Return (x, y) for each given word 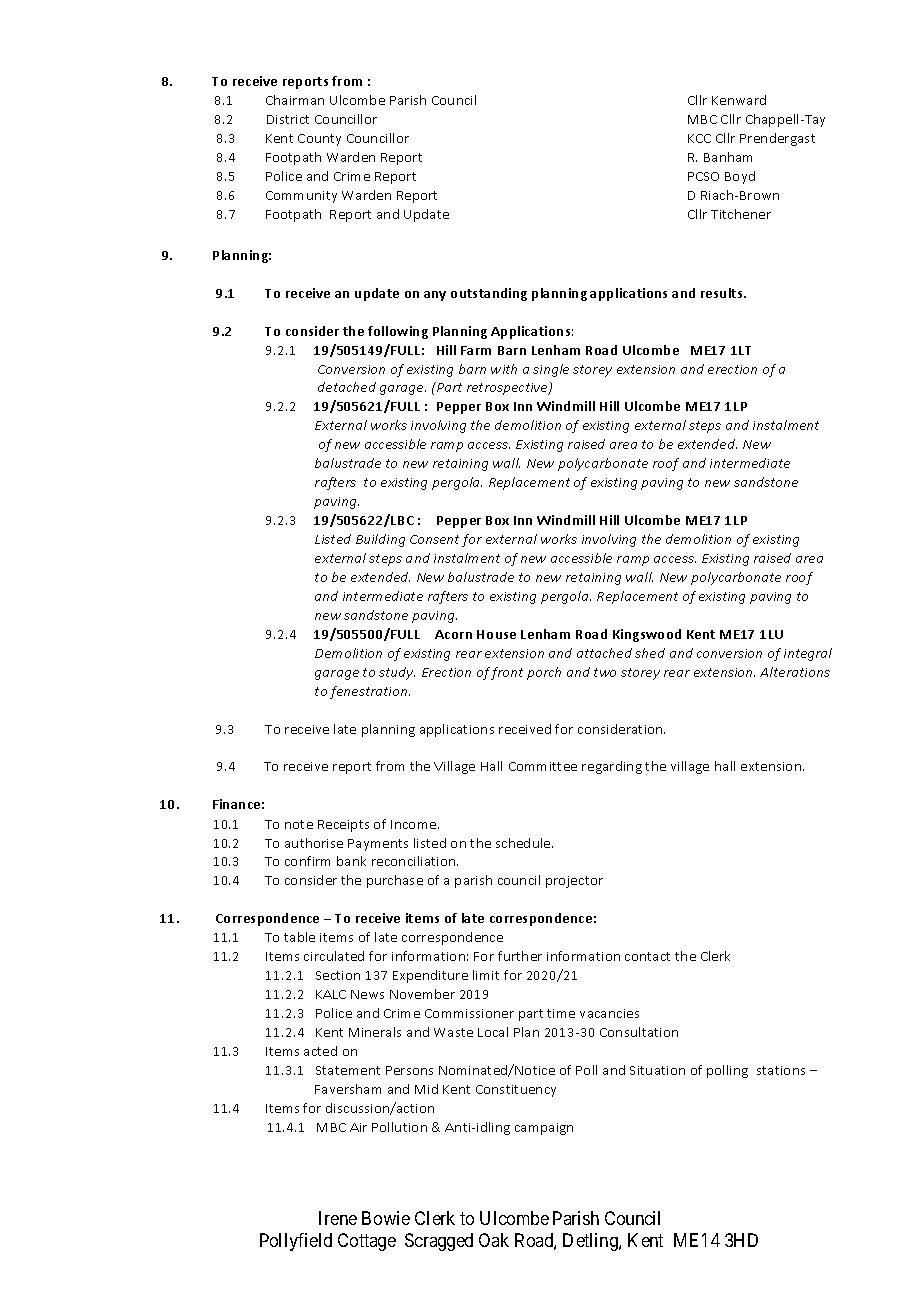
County (319, 140)
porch (544, 673)
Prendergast (777, 139)
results (723, 293)
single (551, 370)
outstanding (489, 294)
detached (347, 387)
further (520, 956)
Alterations (795, 672)
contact (647, 956)
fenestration (370, 692)
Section (338, 975)
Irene (338, 1218)
